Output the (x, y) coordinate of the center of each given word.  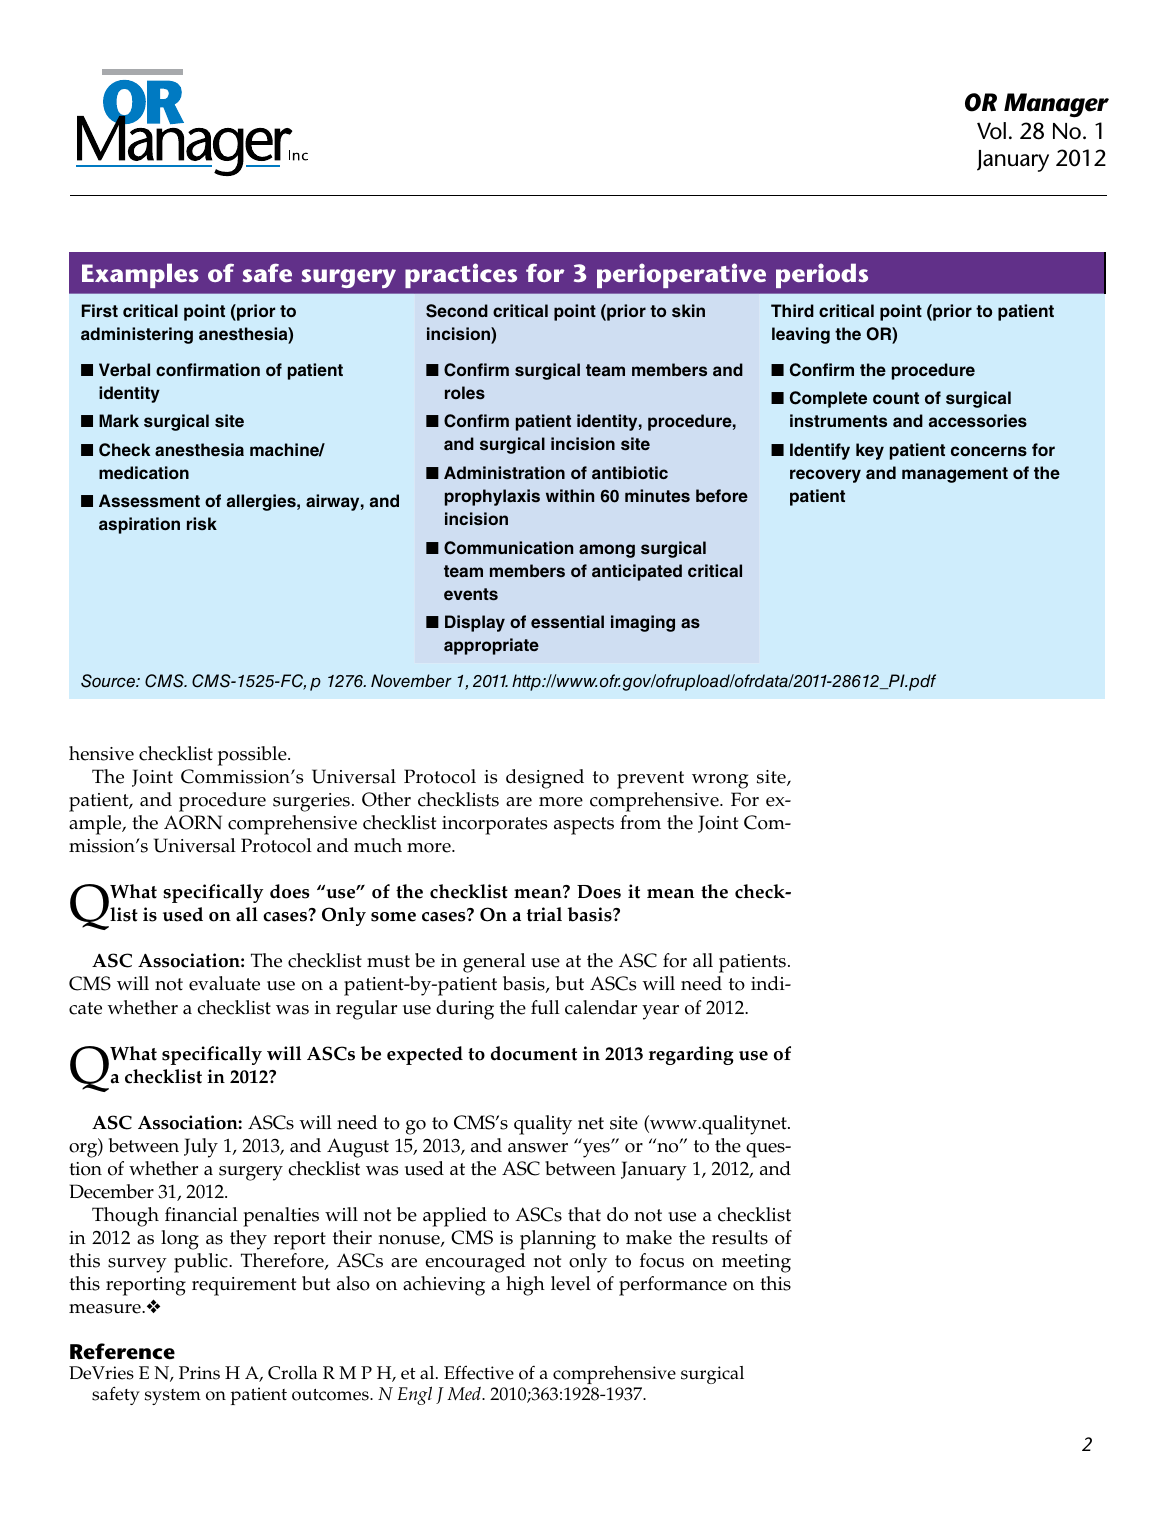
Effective (479, 1373)
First (100, 311)
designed (545, 779)
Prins (199, 1373)
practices (461, 275)
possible (253, 756)
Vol (991, 131)
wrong (720, 781)
